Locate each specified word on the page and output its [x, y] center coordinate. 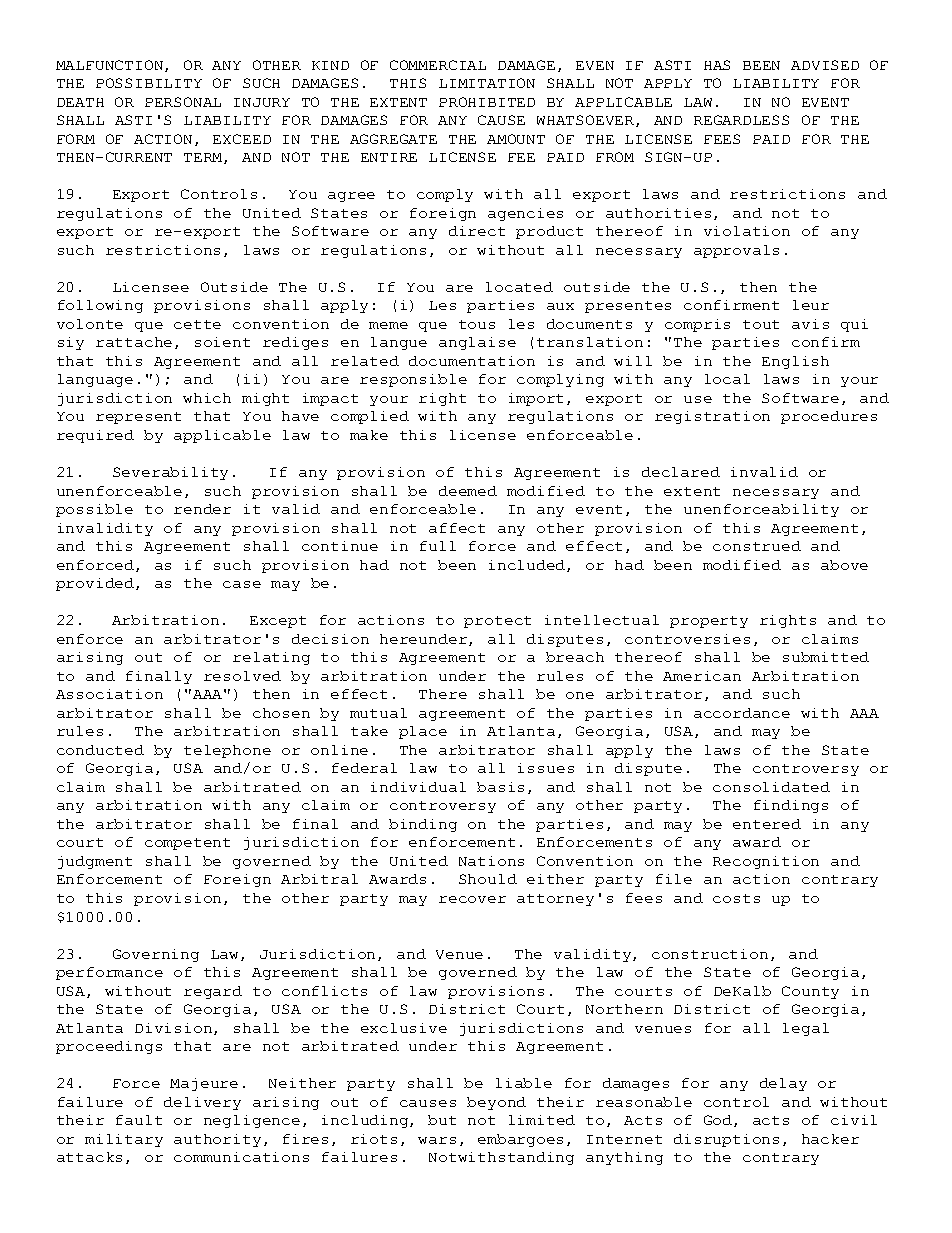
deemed [468, 491]
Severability [170, 473]
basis [500, 787]
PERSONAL [183, 102]
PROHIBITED [487, 102]
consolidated [771, 787]
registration [712, 417]
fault [139, 1120]
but [442, 1120]
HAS [717, 65]
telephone [227, 751]
